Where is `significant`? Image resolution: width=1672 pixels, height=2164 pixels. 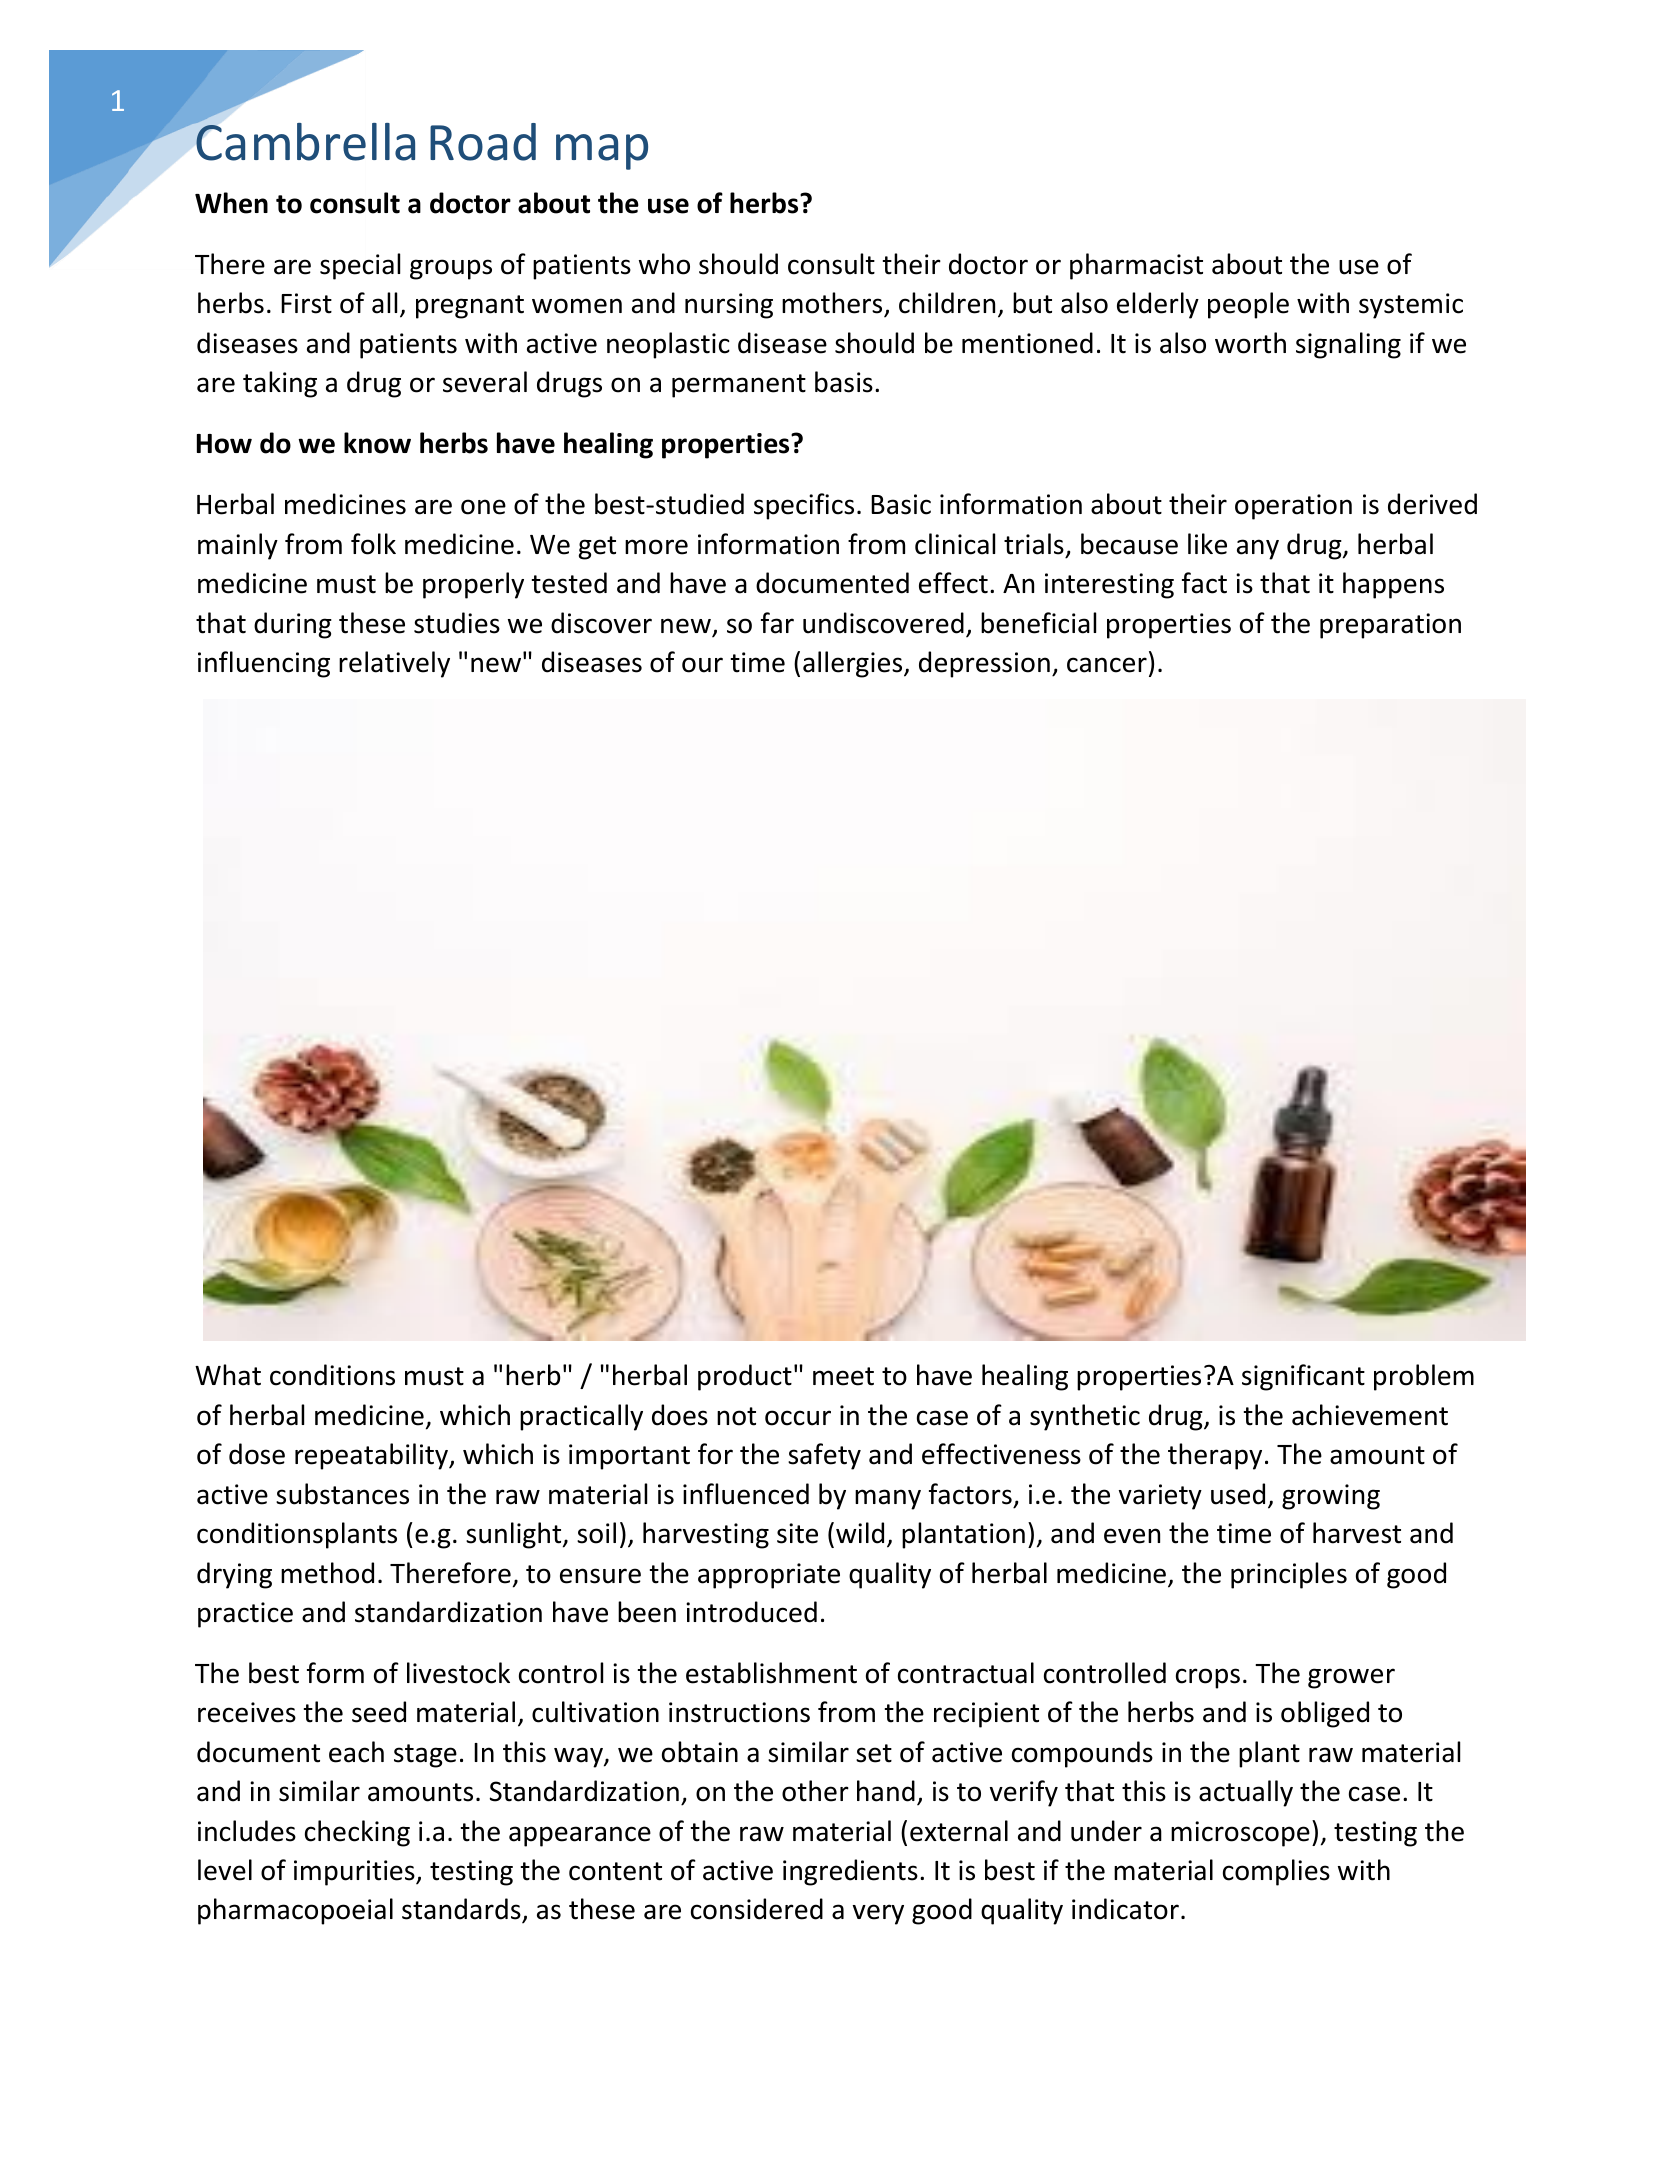
significant is located at coordinates (1303, 1377).
